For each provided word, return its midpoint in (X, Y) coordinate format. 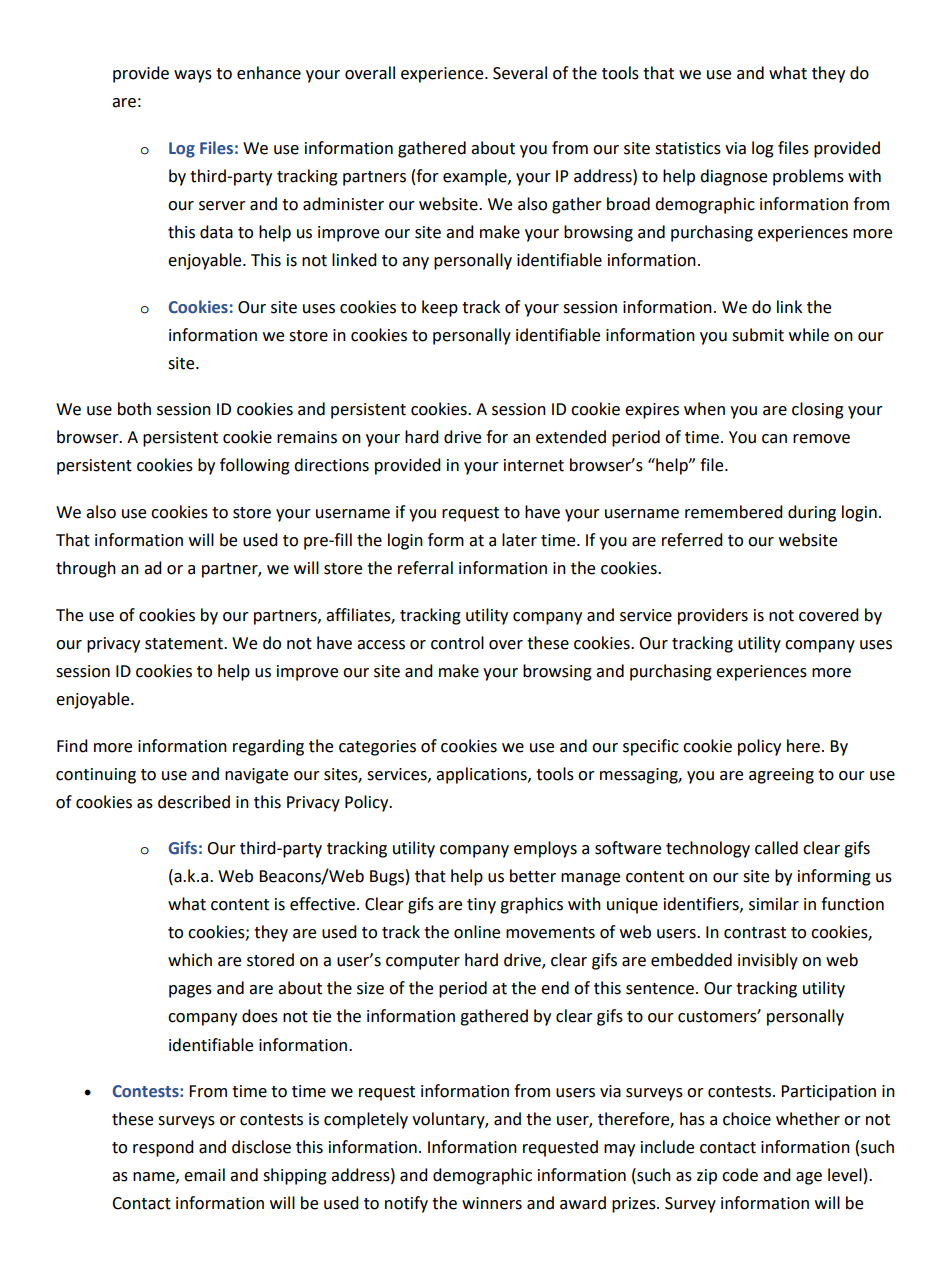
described (194, 802)
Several (520, 73)
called (776, 848)
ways (193, 76)
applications (482, 775)
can (774, 439)
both (134, 409)
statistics (688, 148)
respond (163, 1148)
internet (534, 465)
